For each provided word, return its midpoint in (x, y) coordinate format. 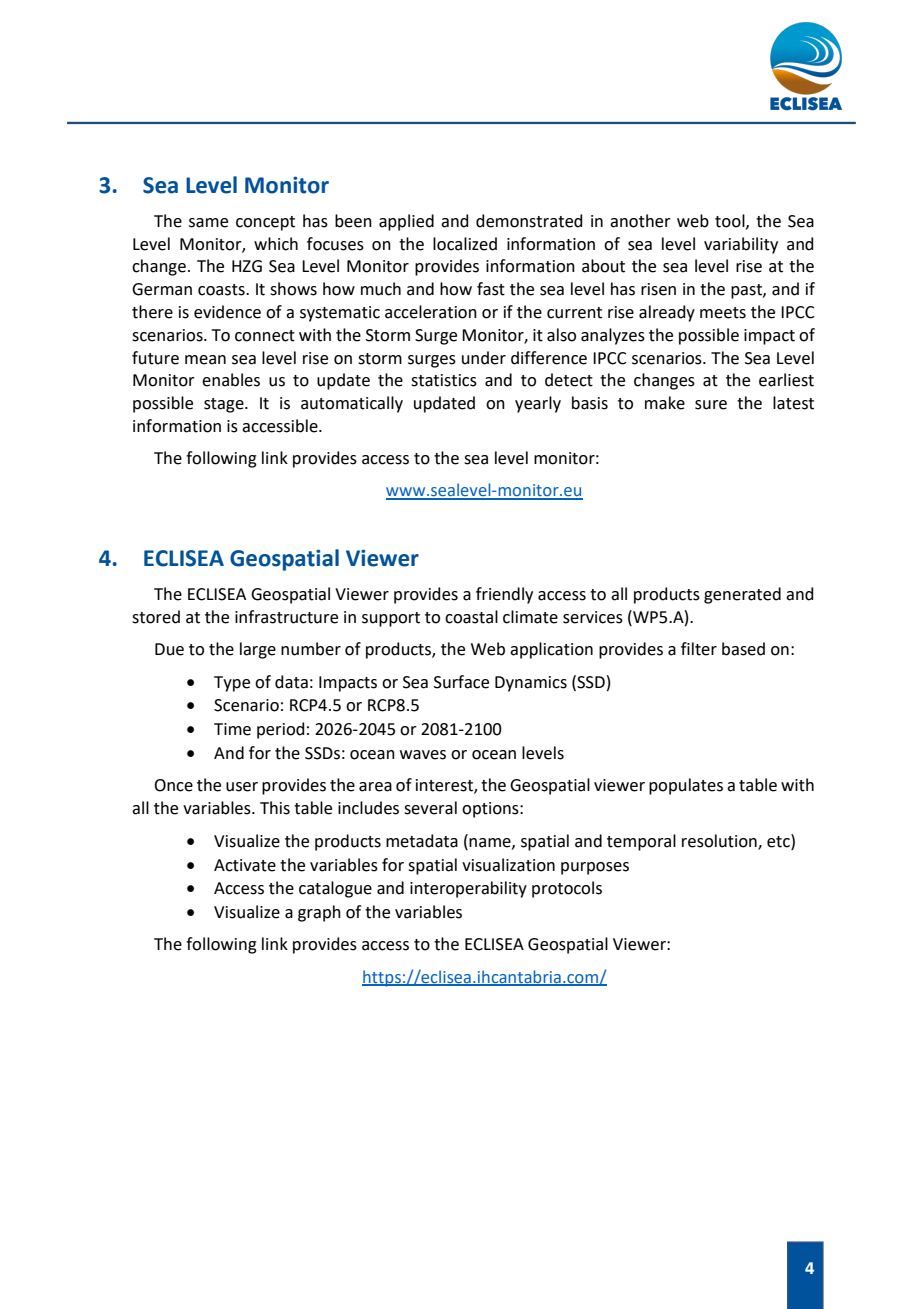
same (208, 223)
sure (711, 405)
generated (742, 595)
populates (686, 786)
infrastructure (286, 617)
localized (465, 244)
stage (225, 405)
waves (423, 755)
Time (232, 729)
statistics (444, 380)
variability (741, 245)
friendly (504, 595)
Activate (245, 865)
